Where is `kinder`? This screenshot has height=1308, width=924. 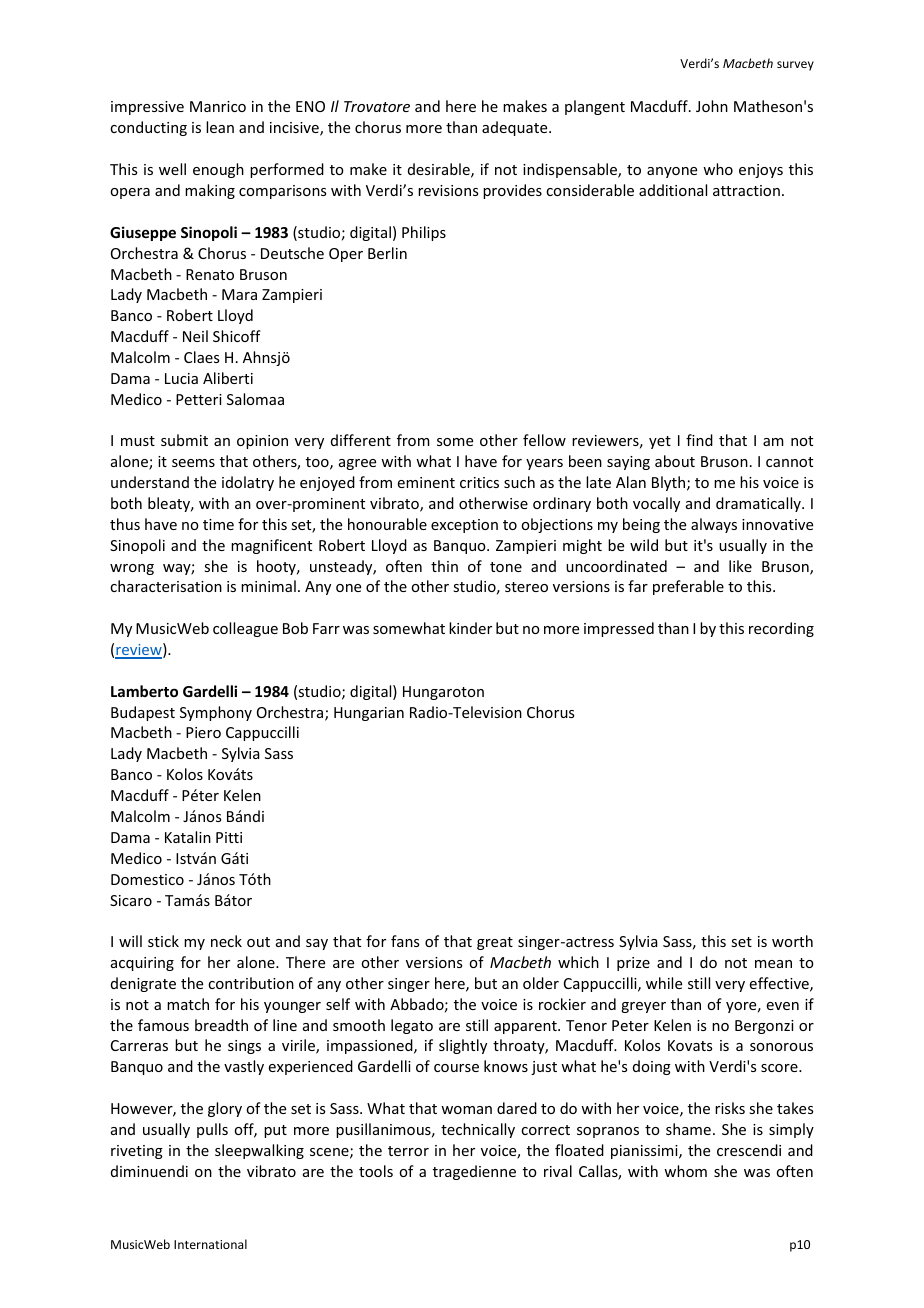 kinder is located at coordinates (470, 628).
